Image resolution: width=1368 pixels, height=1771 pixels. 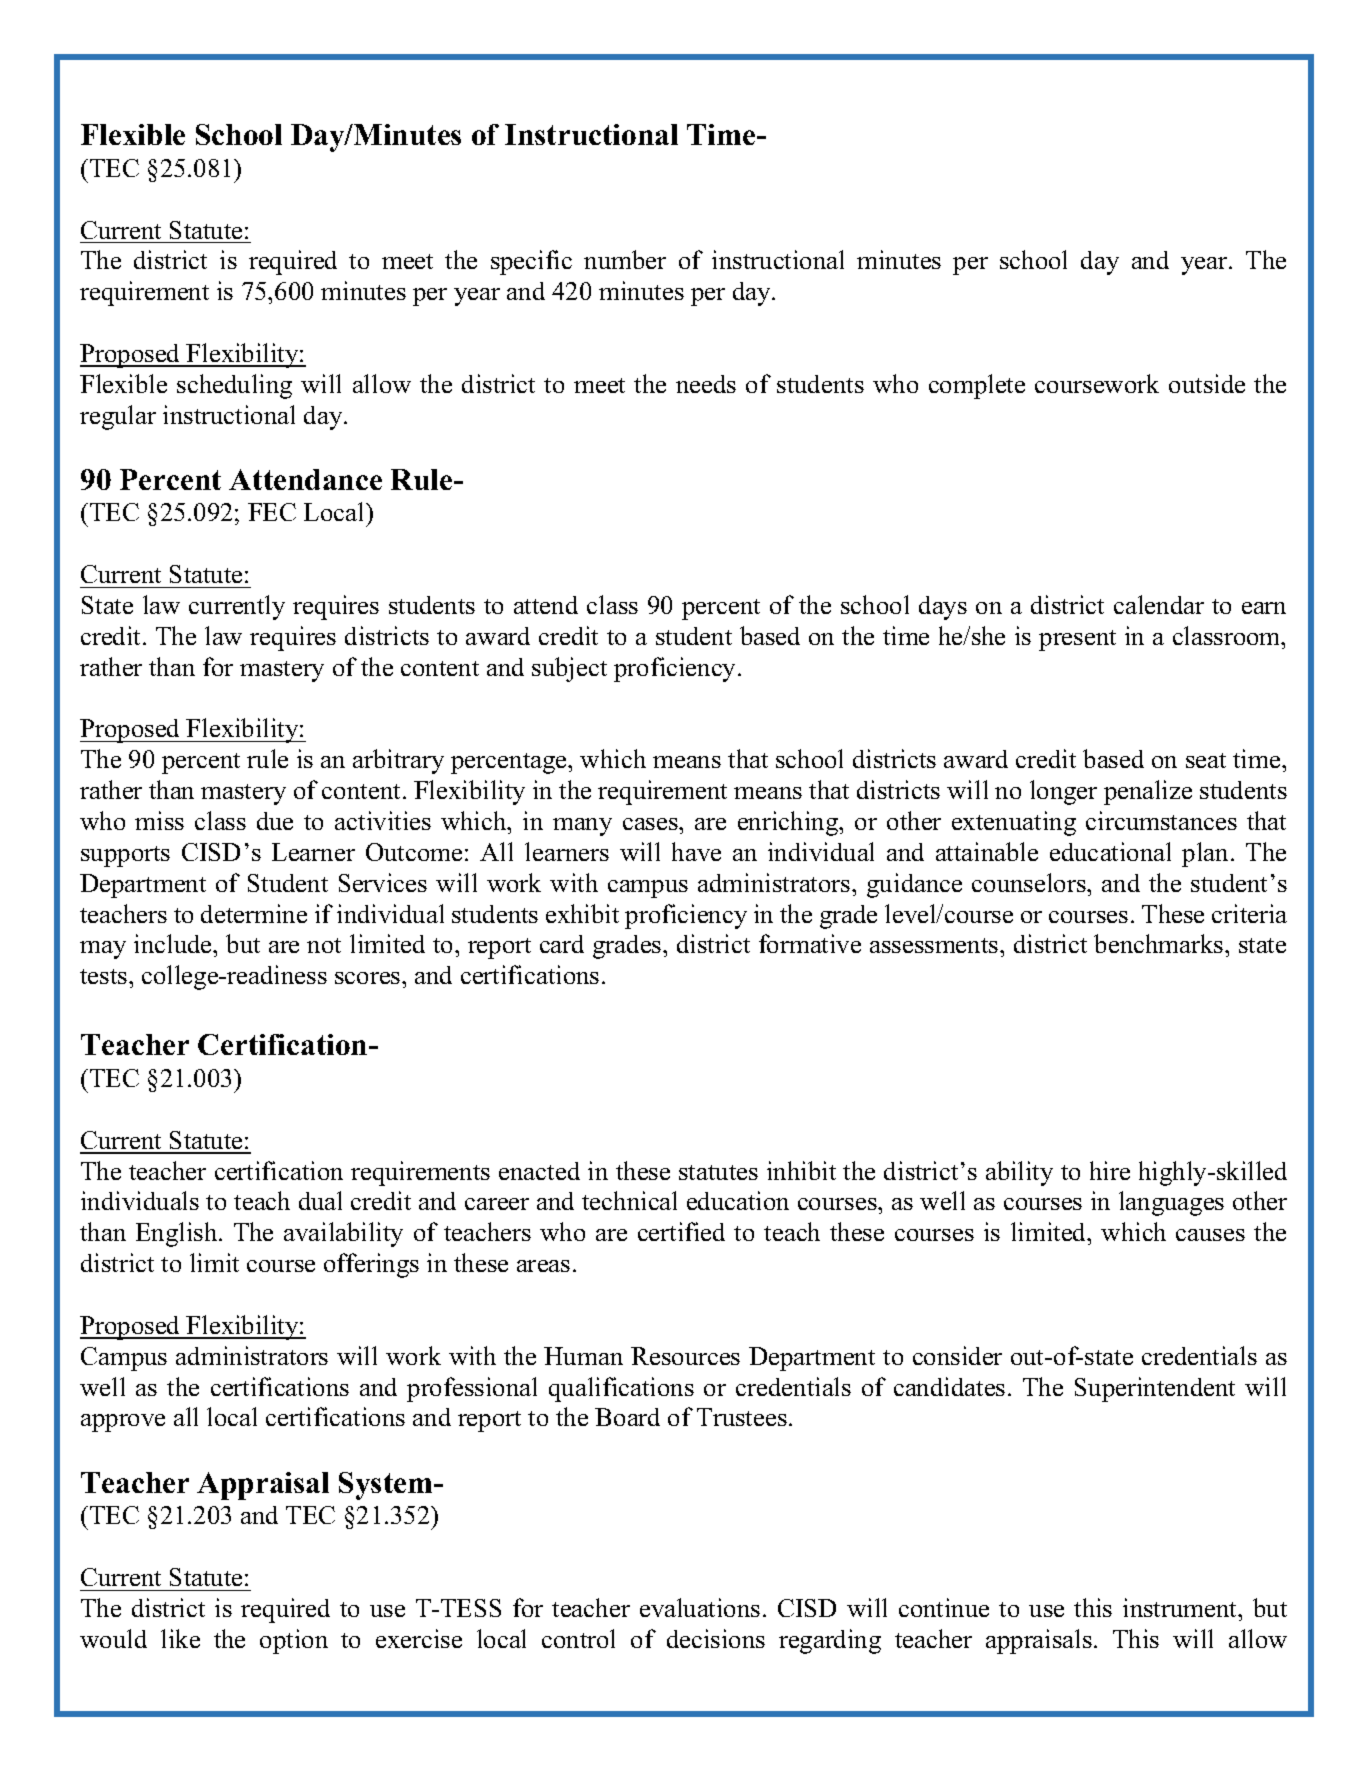 What do you see at coordinates (234, 386) in the document?
I see `scheduling` at bounding box center [234, 386].
